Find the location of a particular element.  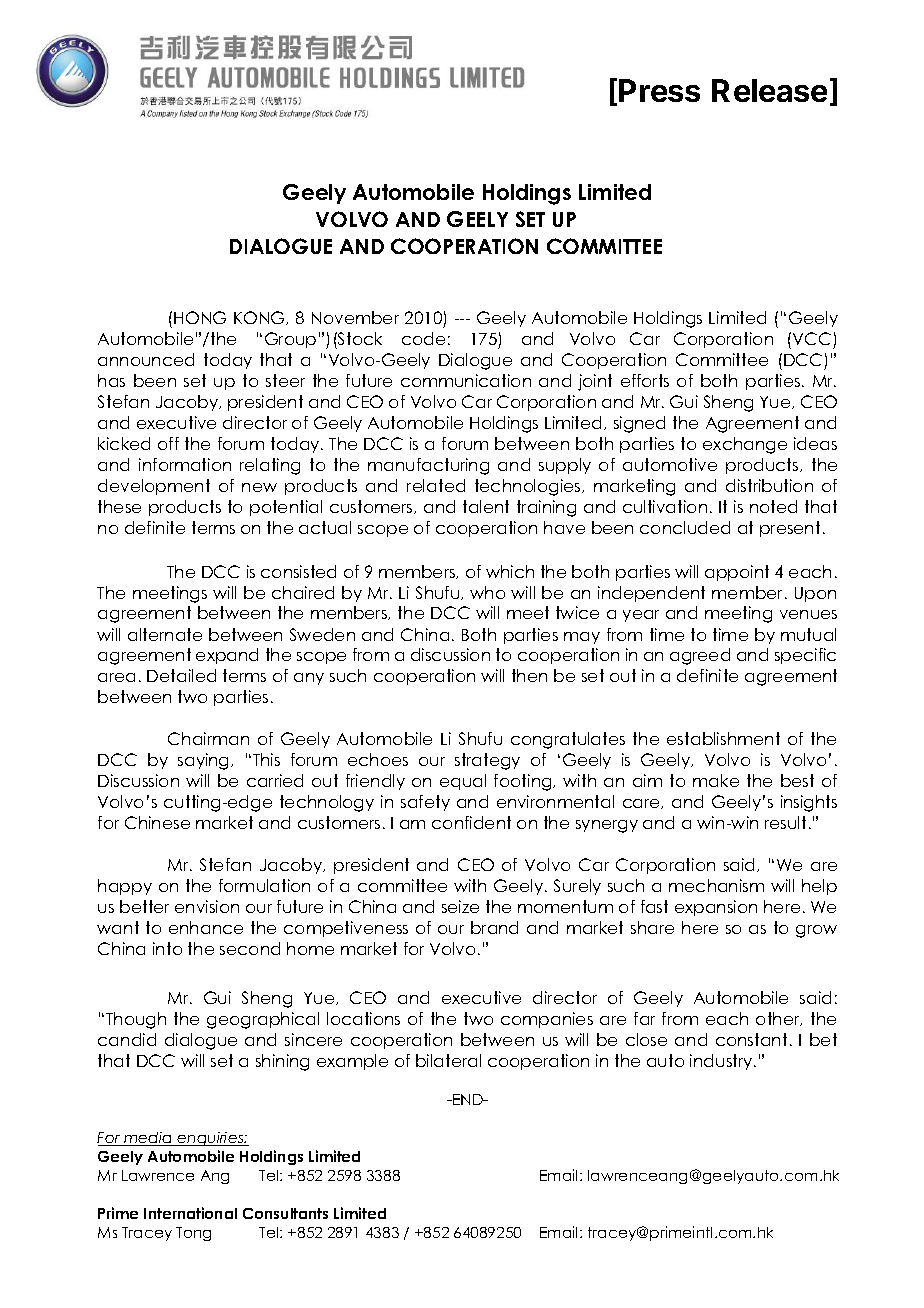

related is located at coordinates (436, 485).
